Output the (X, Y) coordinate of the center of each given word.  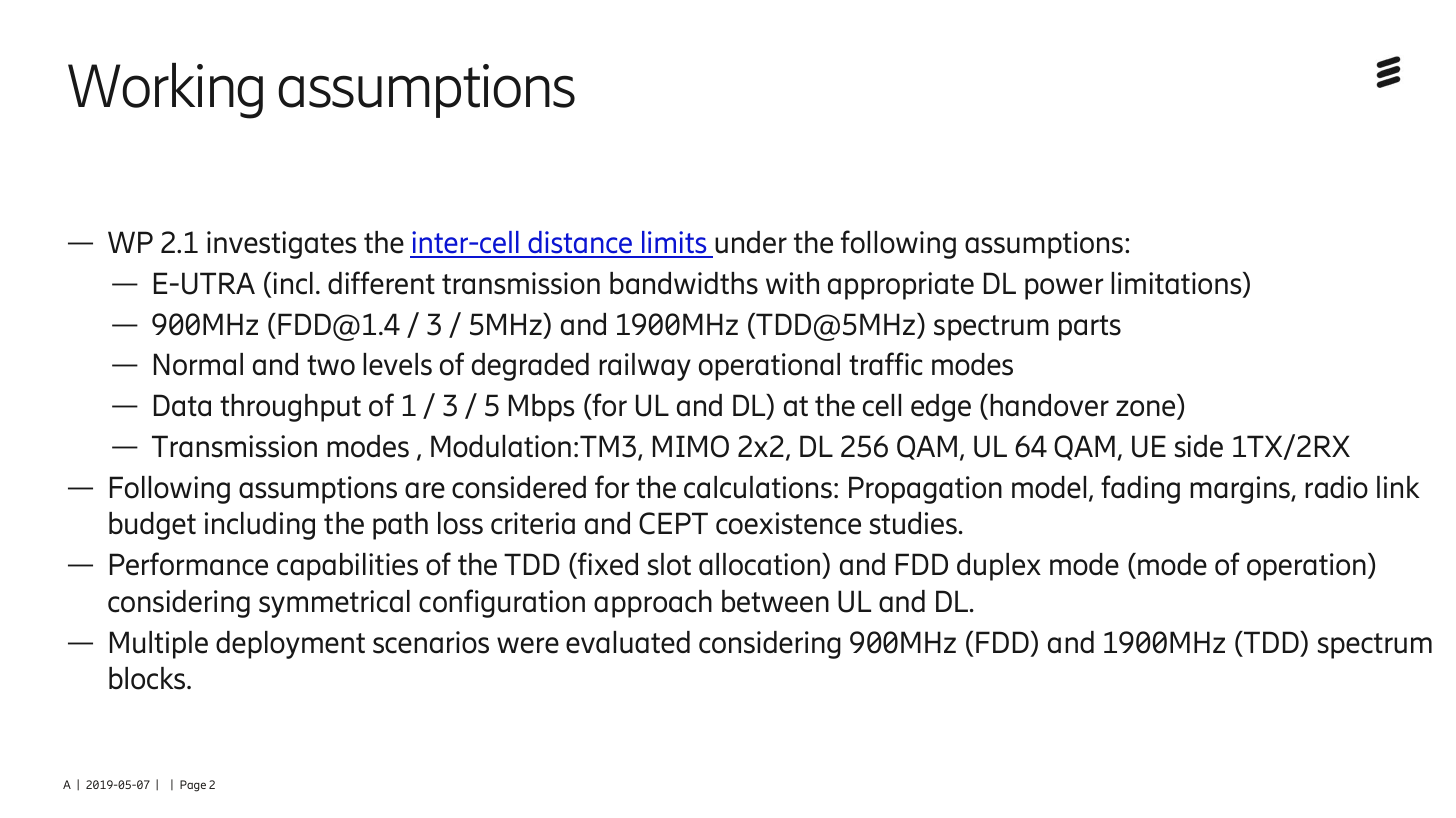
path (400, 526)
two (331, 365)
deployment (290, 645)
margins (1241, 490)
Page (193, 786)
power (1064, 289)
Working (165, 91)
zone (1147, 410)
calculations (758, 487)
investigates (282, 245)
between (775, 601)
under (751, 242)
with (792, 283)
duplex (999, 567)
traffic (885, 364)
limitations (1177, 284)
